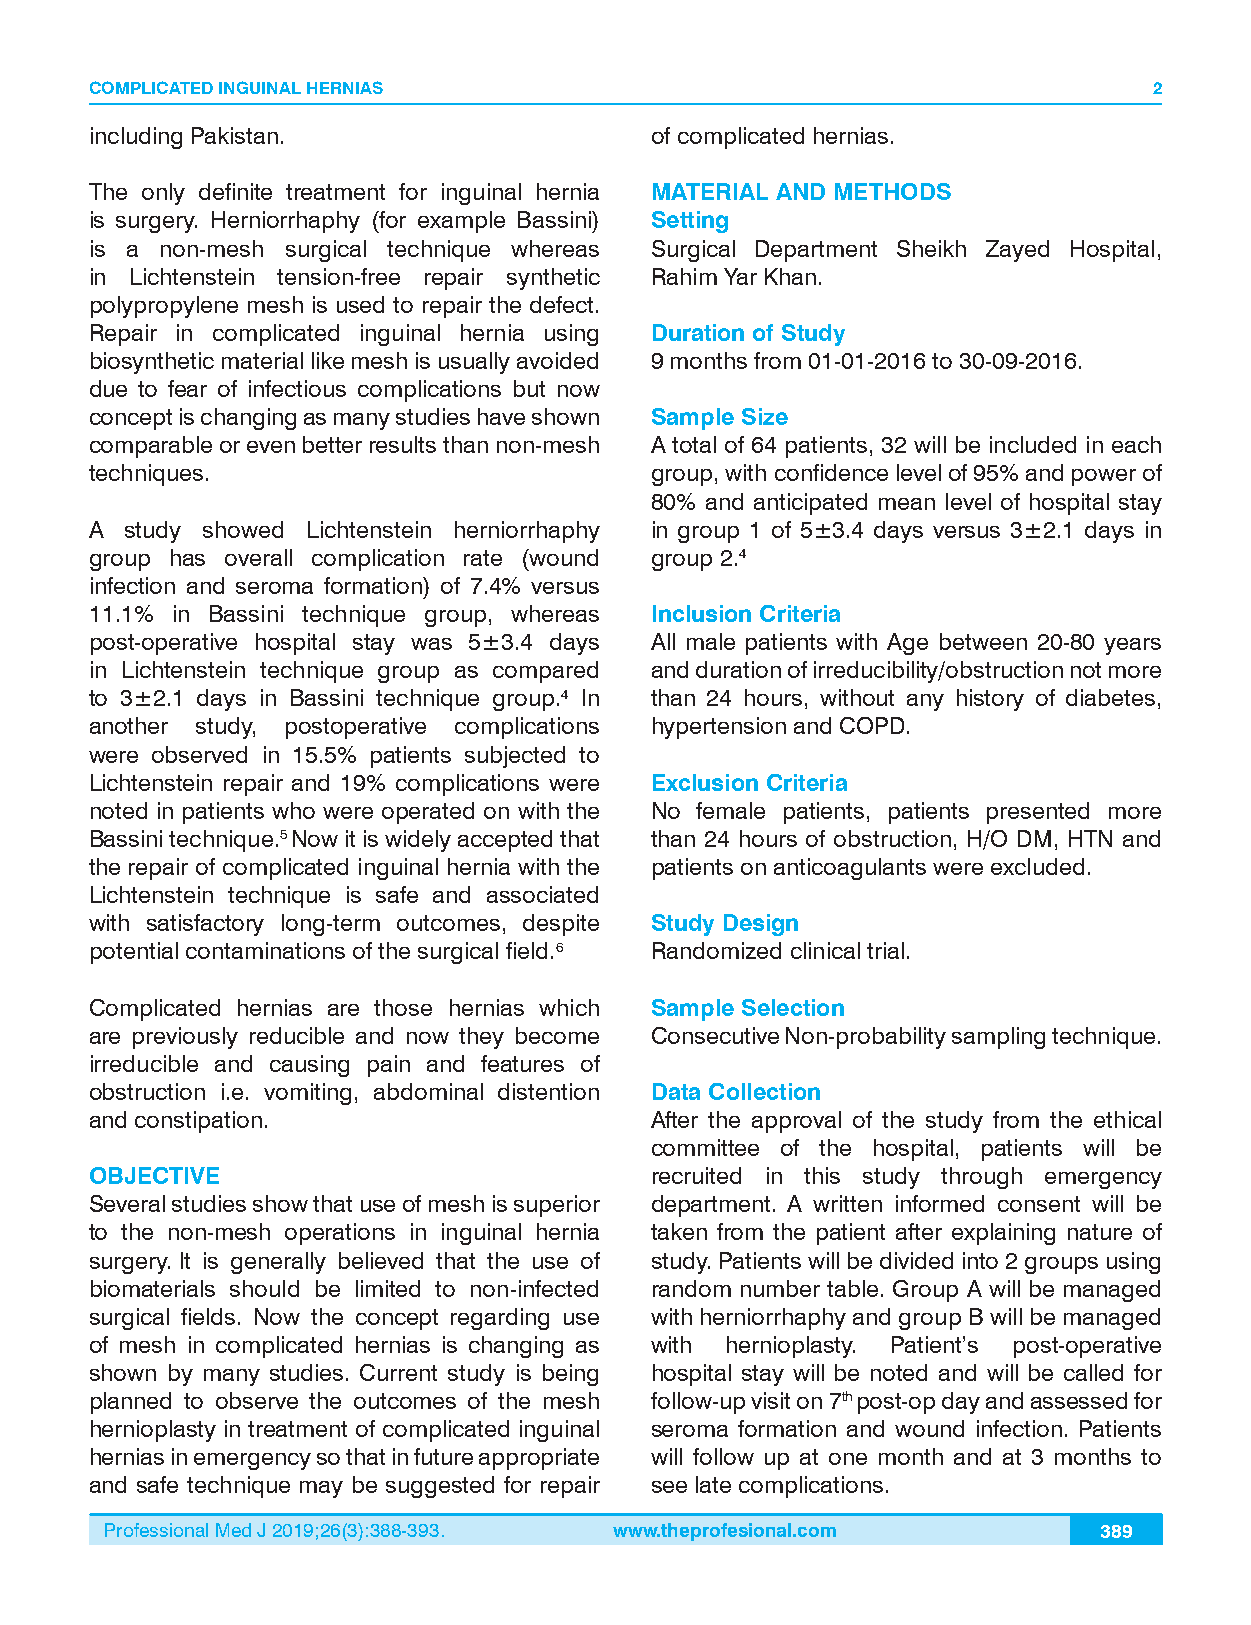 This screenshot has height=1625, width=1251. Describe the element at coordinates (1079, 1400) in the screenshot. I see `assessed` at that location.
